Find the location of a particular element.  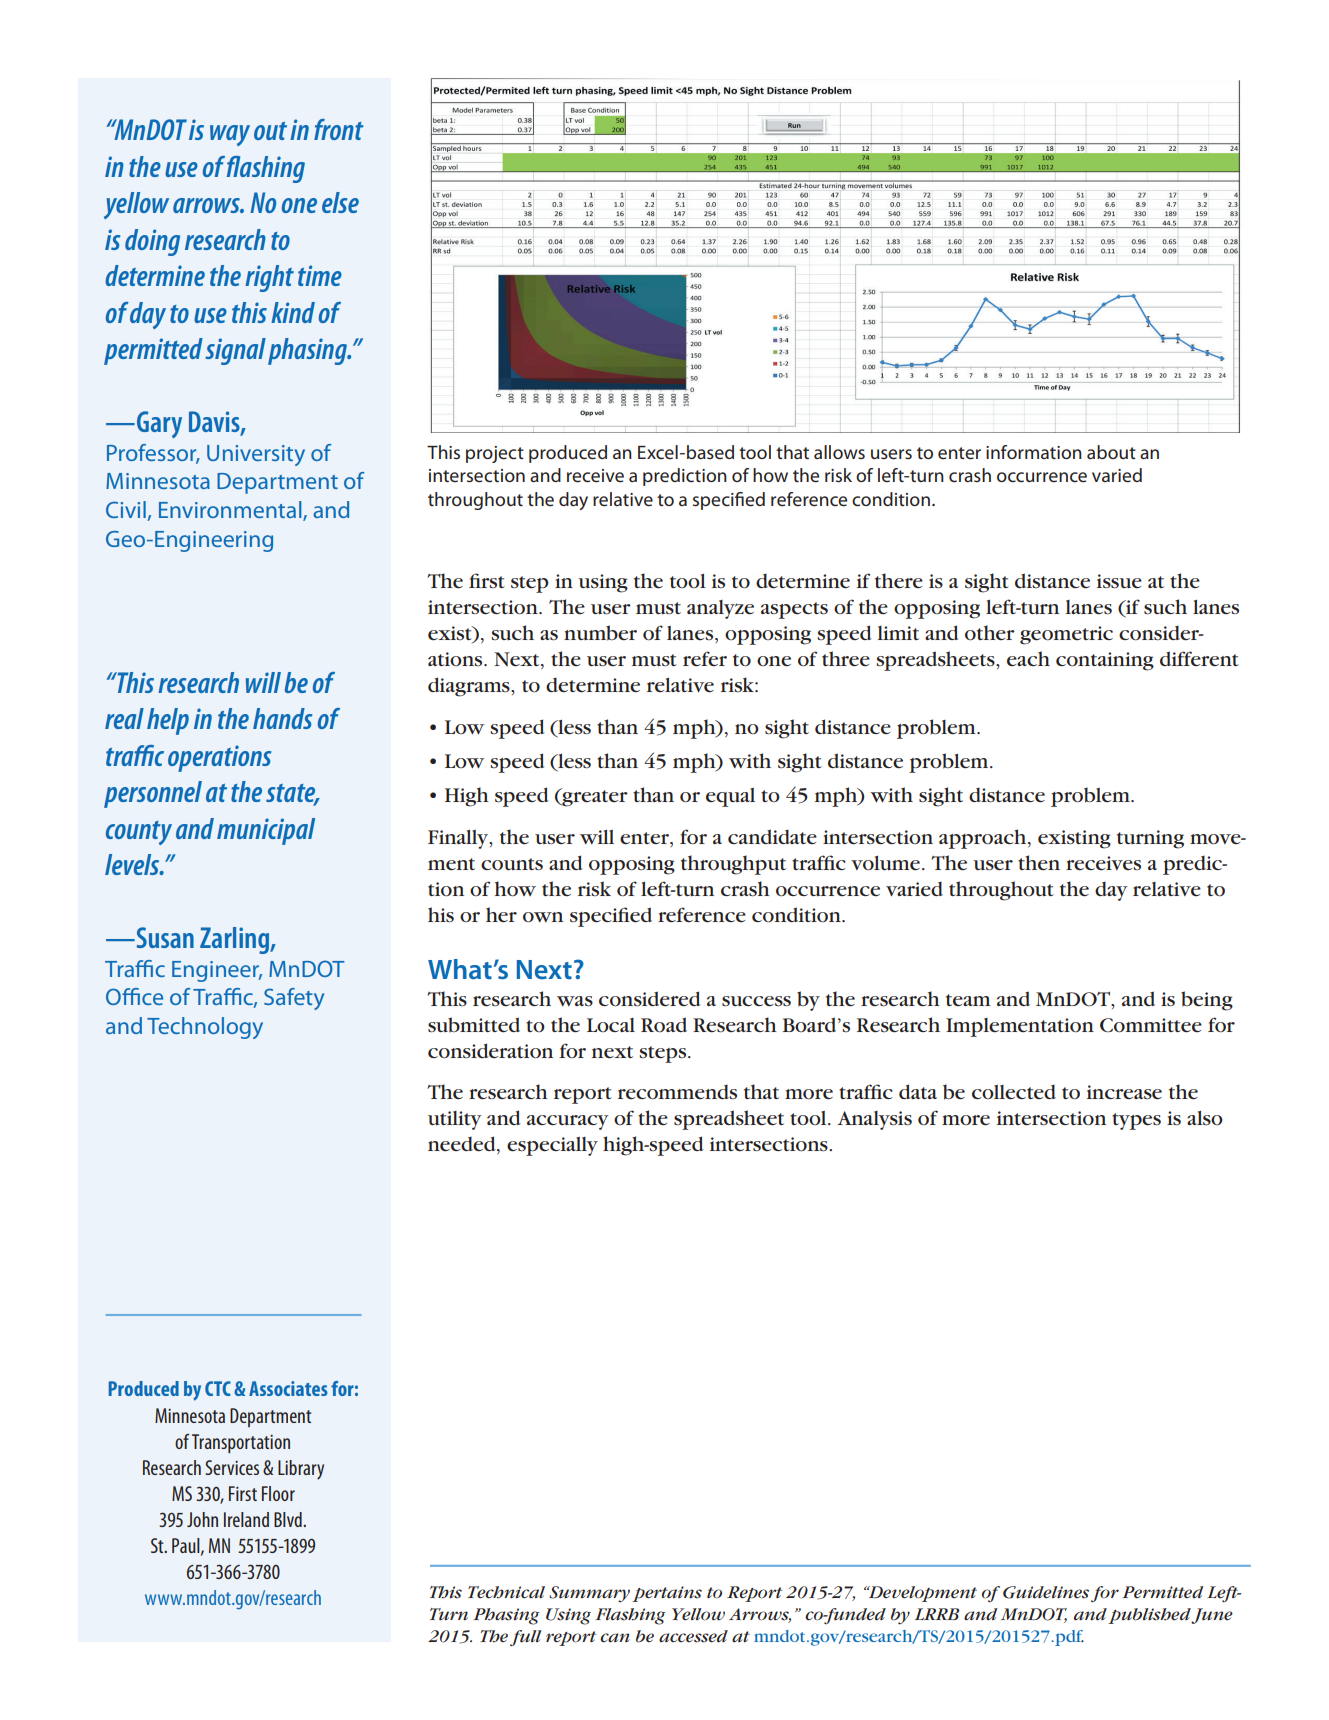

way is located at coordinates (230, 135).
